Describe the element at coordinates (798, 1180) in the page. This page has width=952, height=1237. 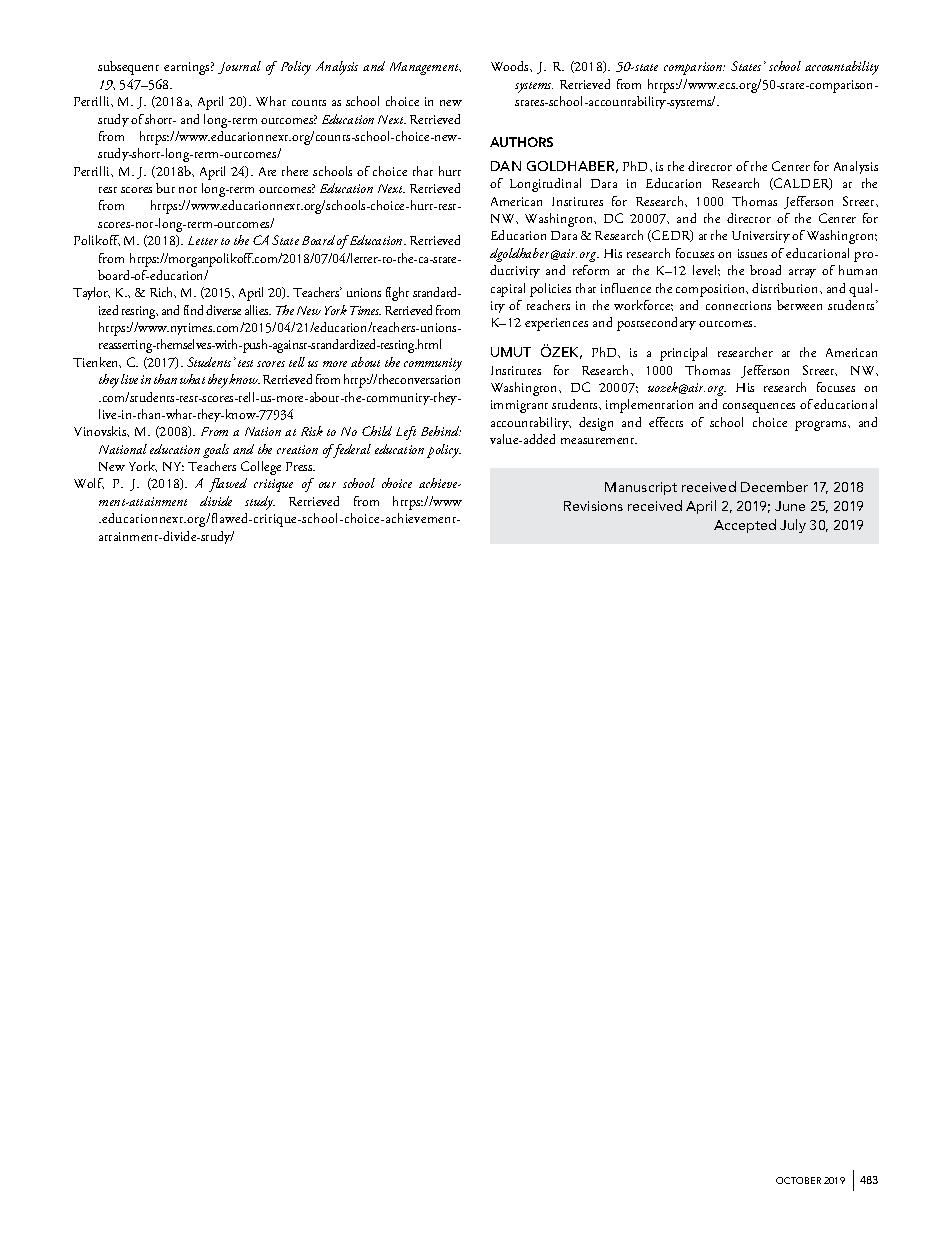
I see `October` at that location.
